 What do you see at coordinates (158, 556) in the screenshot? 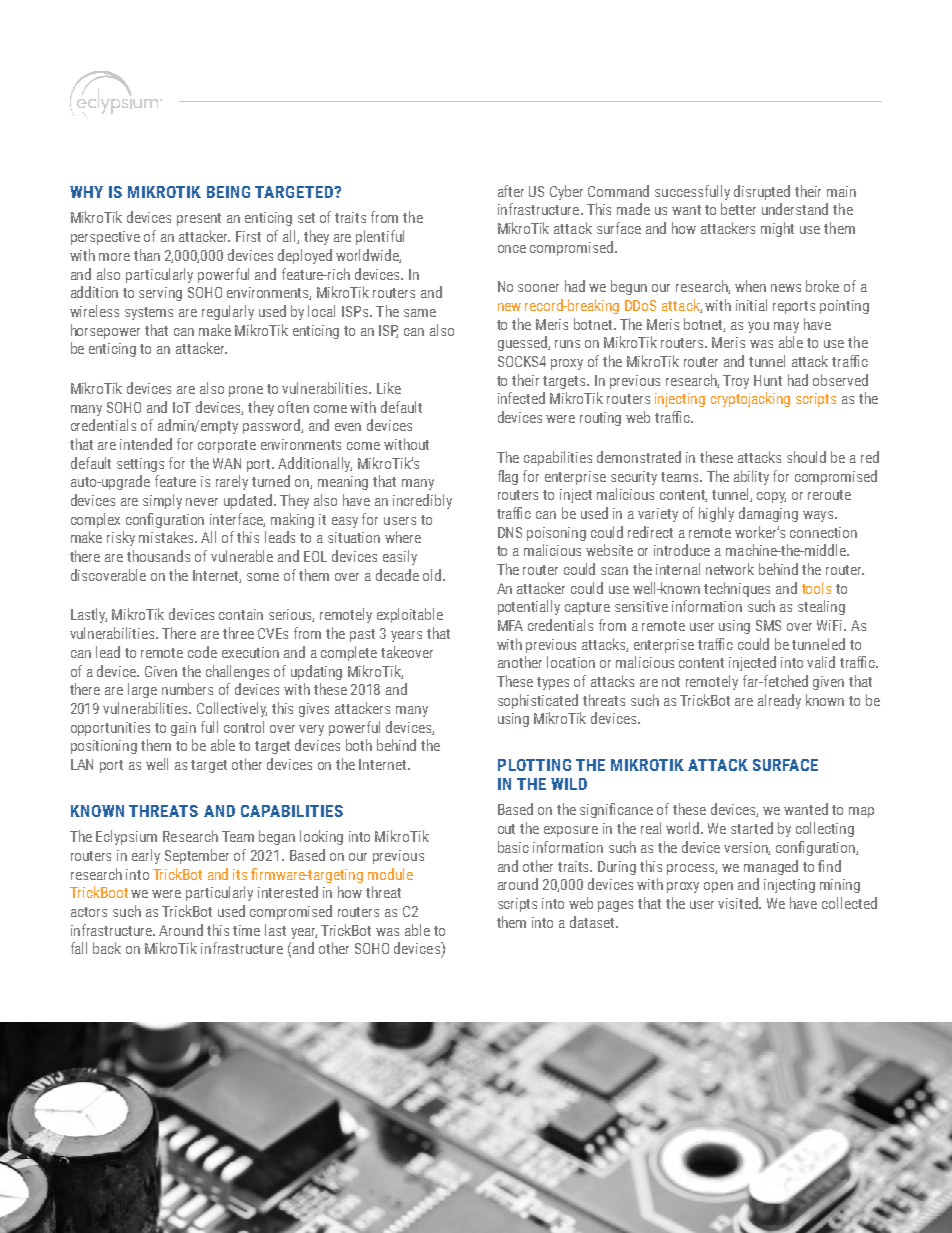
I see `thousands` at bounding box center [158, 556].
